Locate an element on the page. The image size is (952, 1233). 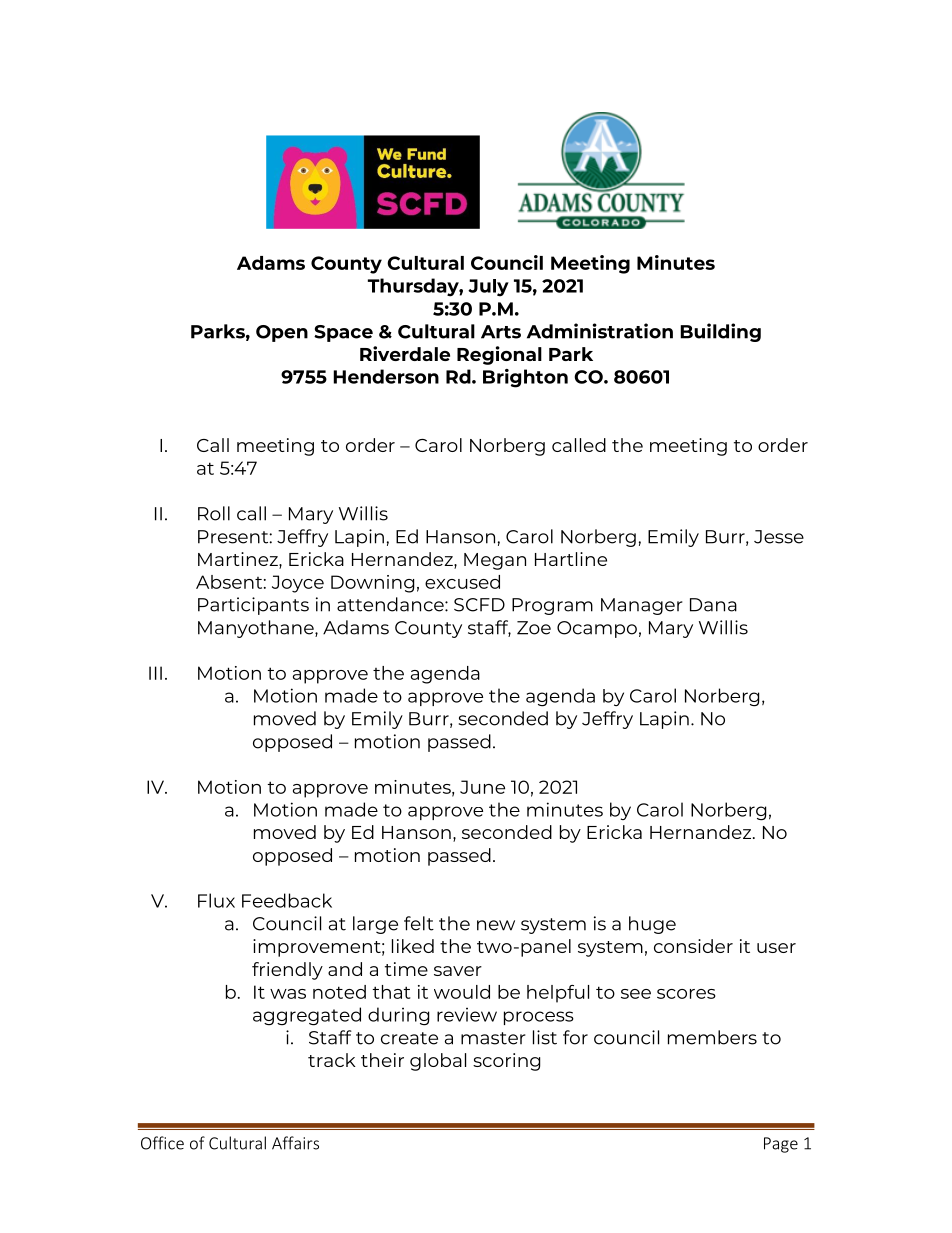
Open is located at coordinates (282, 333).
